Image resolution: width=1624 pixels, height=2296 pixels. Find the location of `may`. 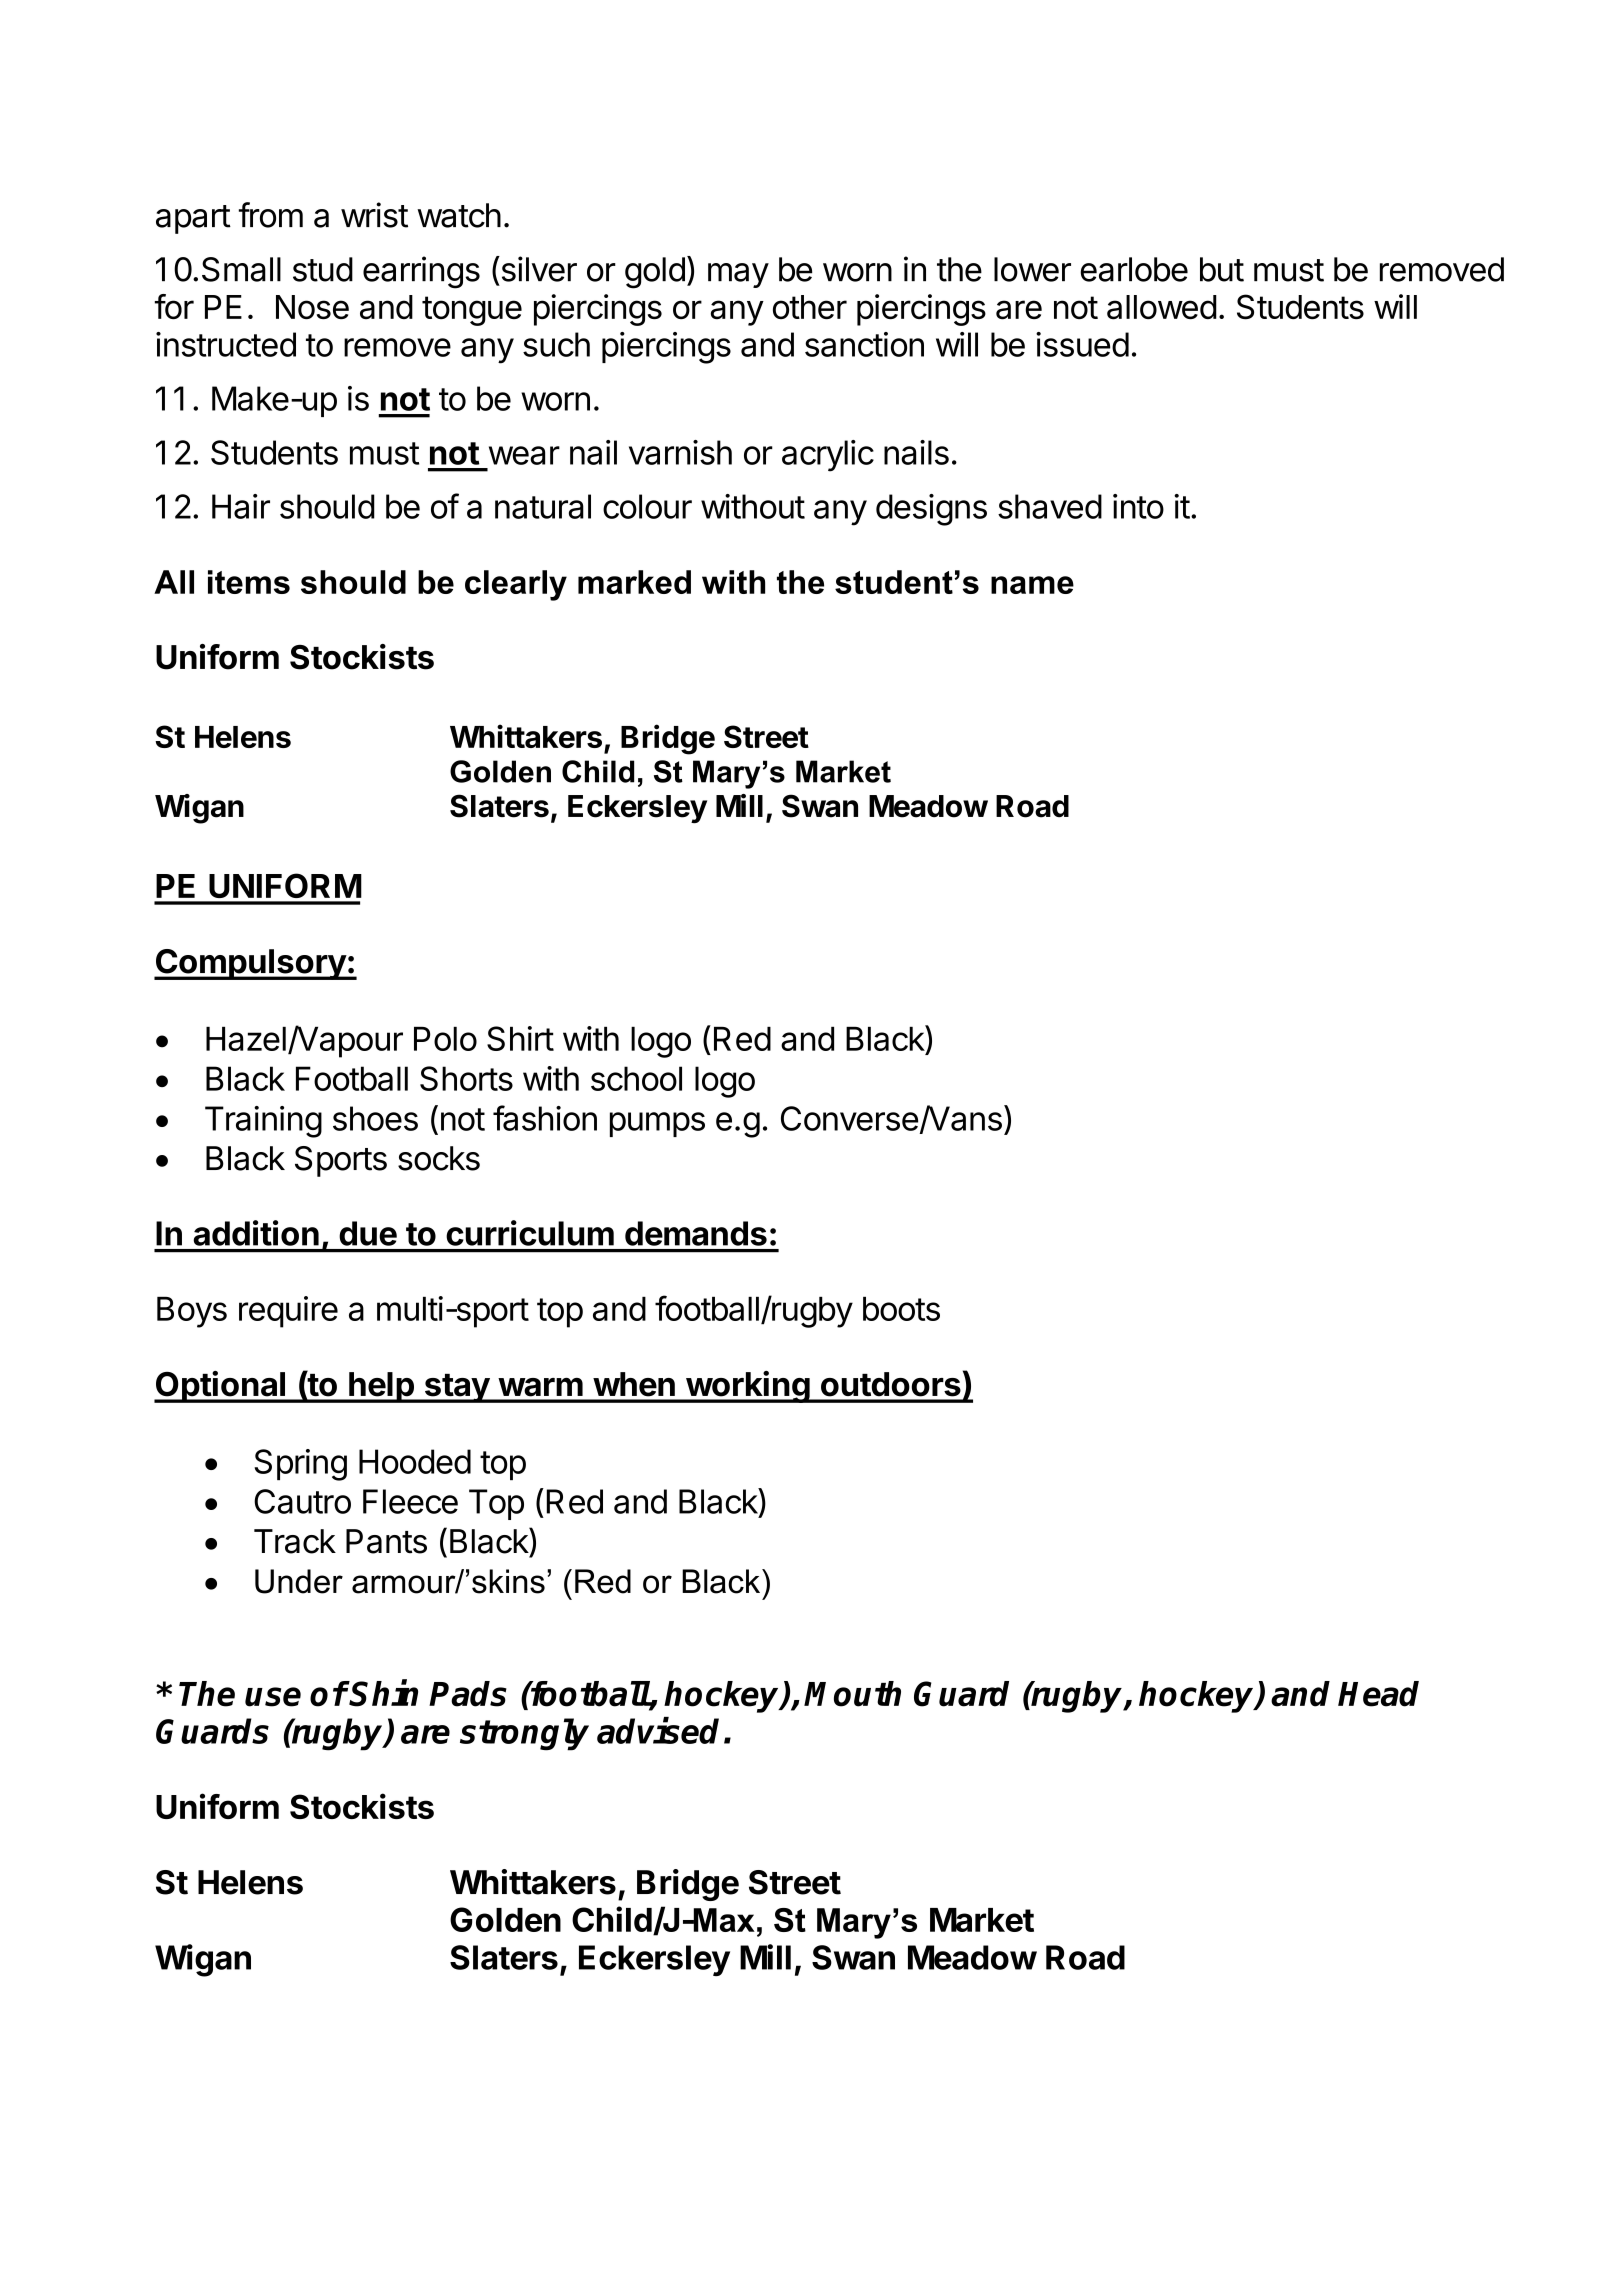

may is located at coordinates (738, 275).
